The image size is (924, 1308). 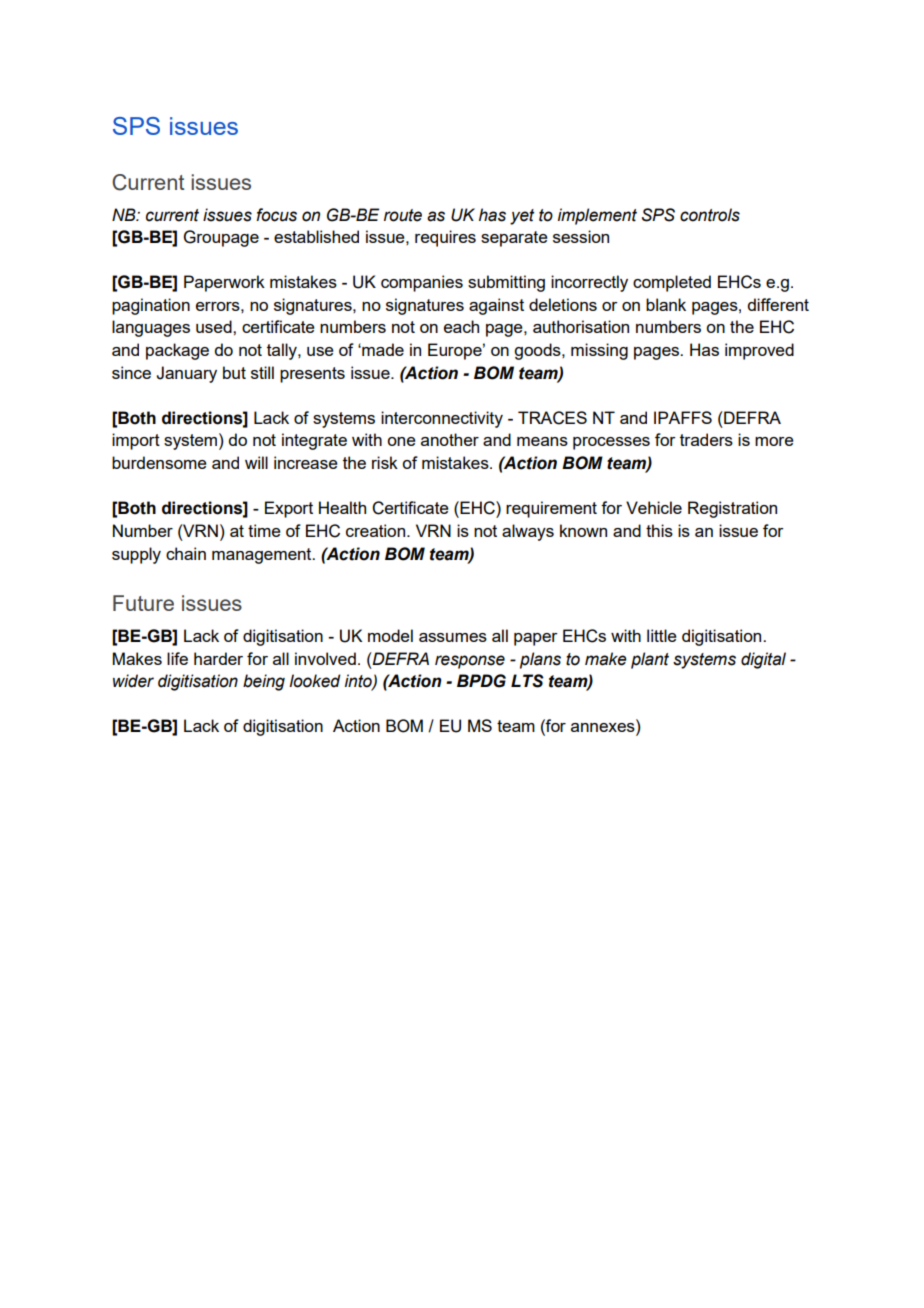 What do you see at coordinates (759, 351) in the screenshot?
I see `improved` at bounding box center [759, 351].
